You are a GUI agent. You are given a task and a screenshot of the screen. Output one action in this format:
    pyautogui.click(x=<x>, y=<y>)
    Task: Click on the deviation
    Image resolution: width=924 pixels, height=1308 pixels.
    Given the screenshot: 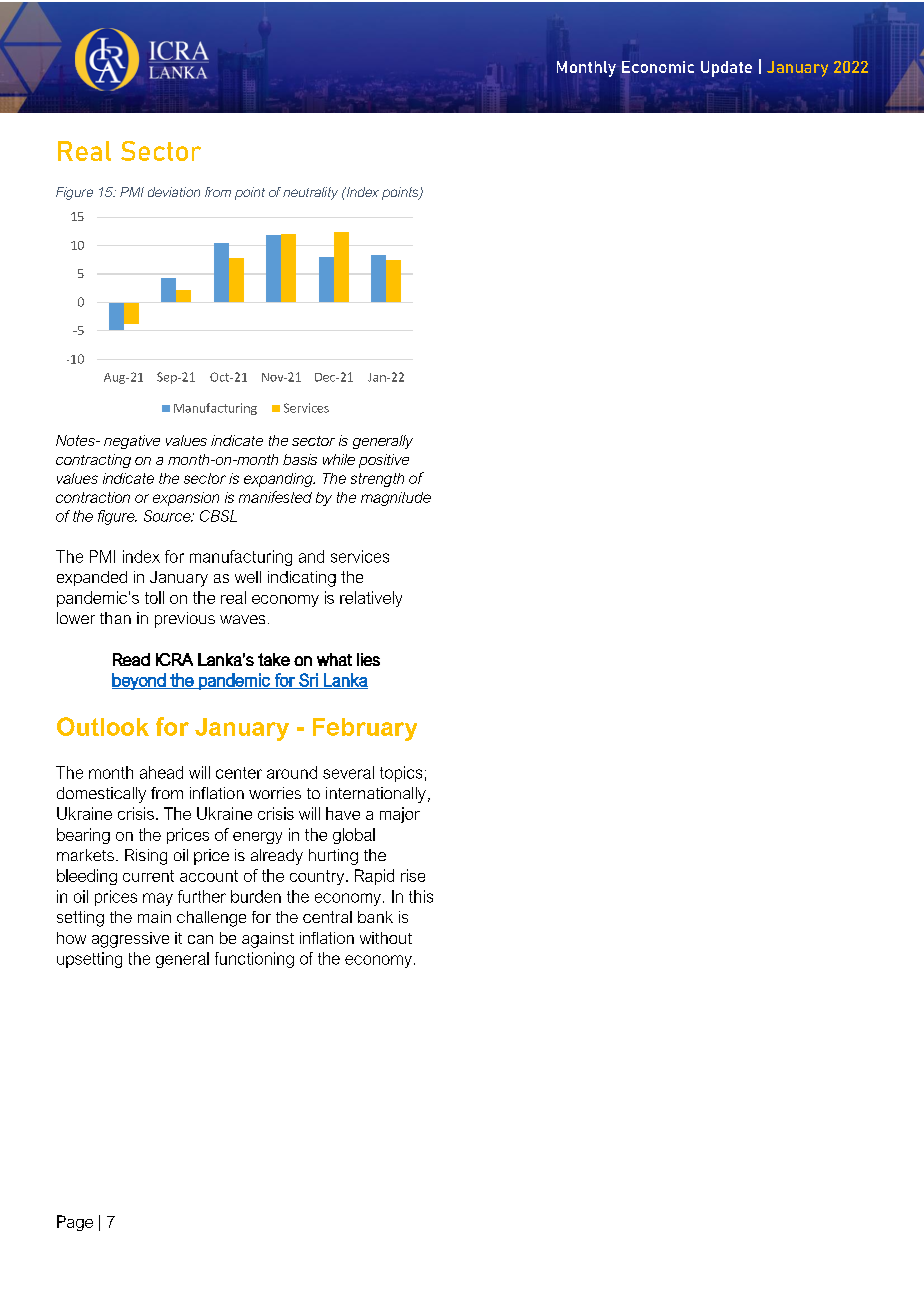 What is the action you would take?
    pyautogui.click(x=174, y=192)
